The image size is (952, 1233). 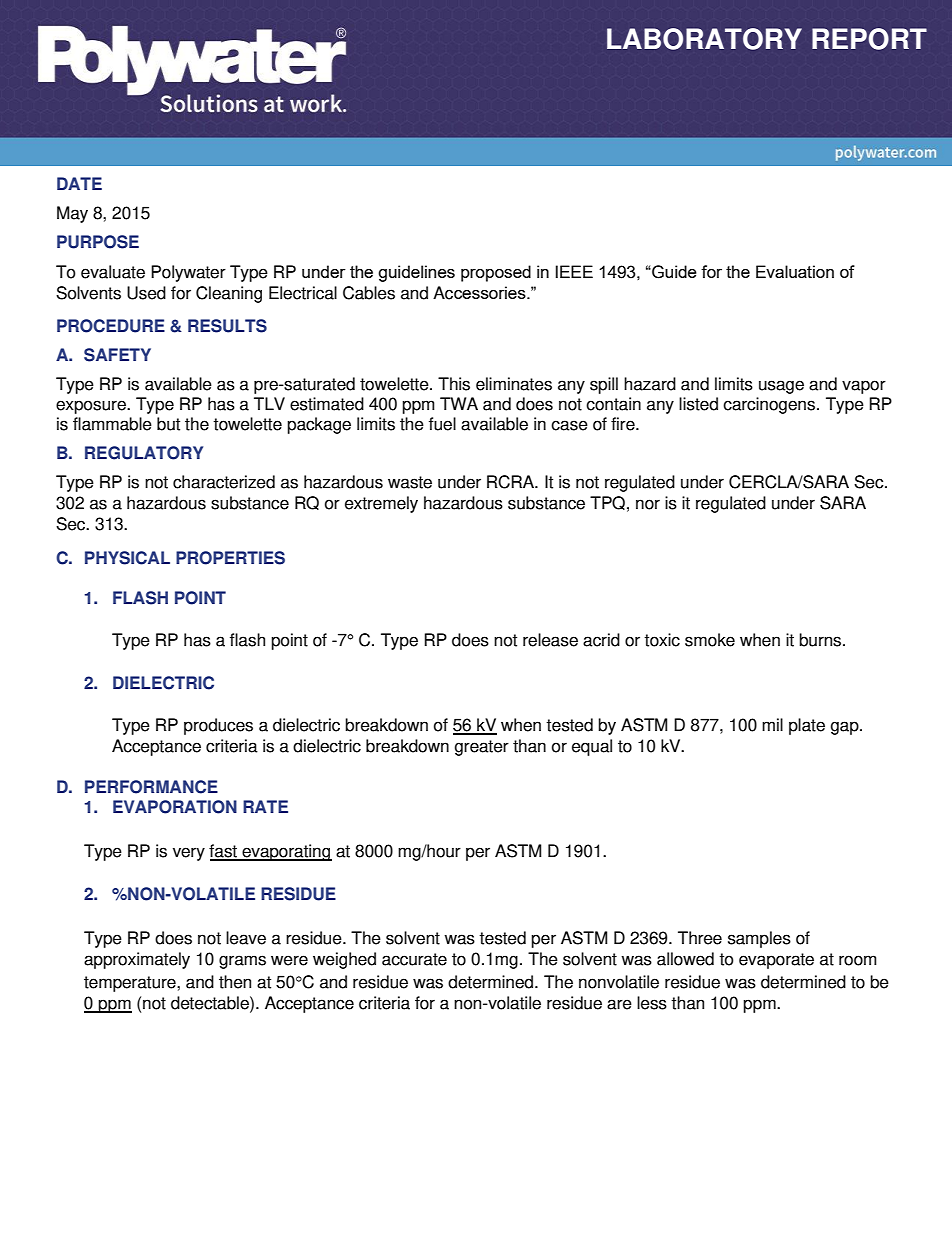 I want to click on temperature, so click(x=131, y=984).
